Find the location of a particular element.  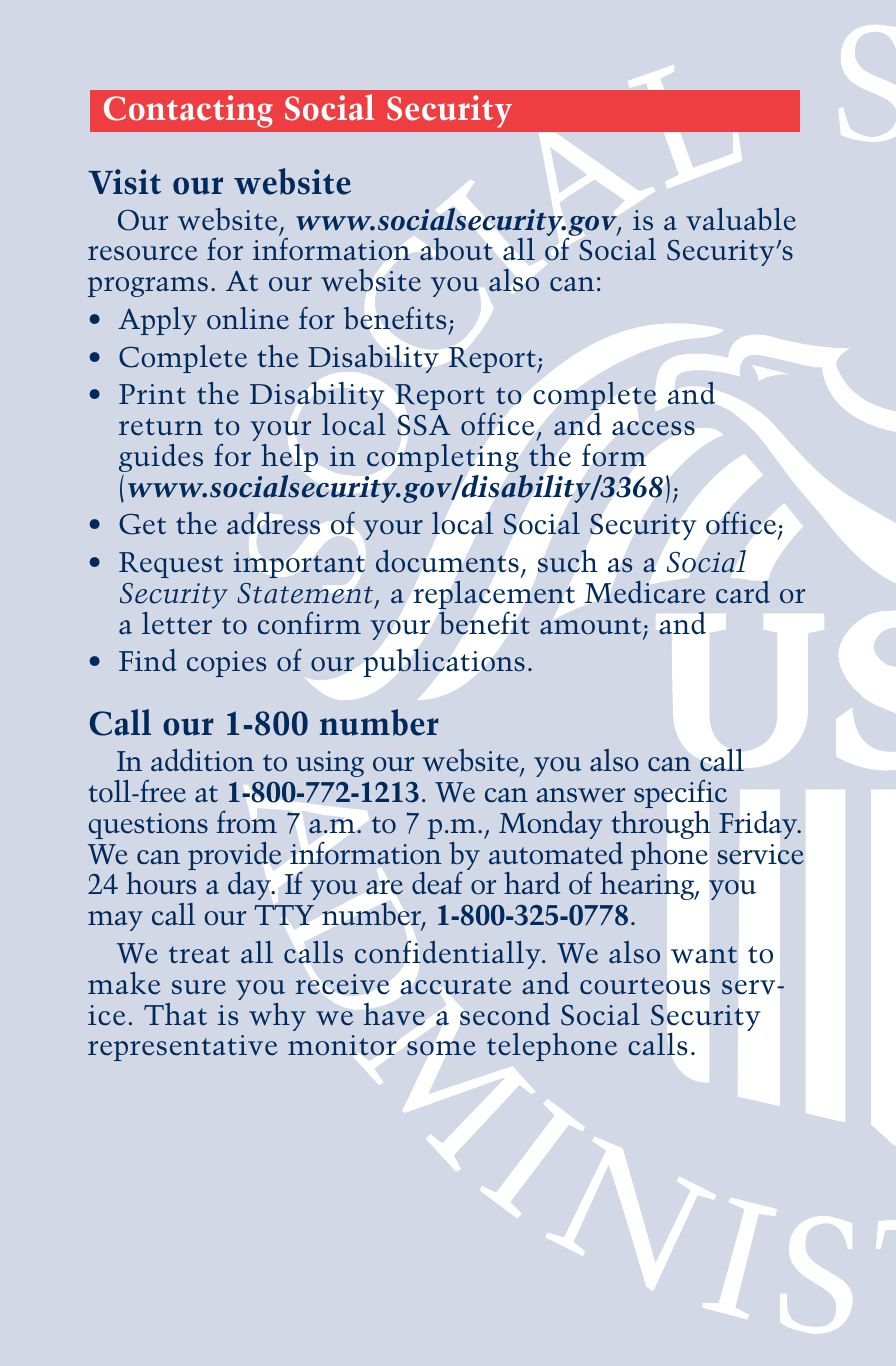

representative is located at coordinates (183, 1048).
